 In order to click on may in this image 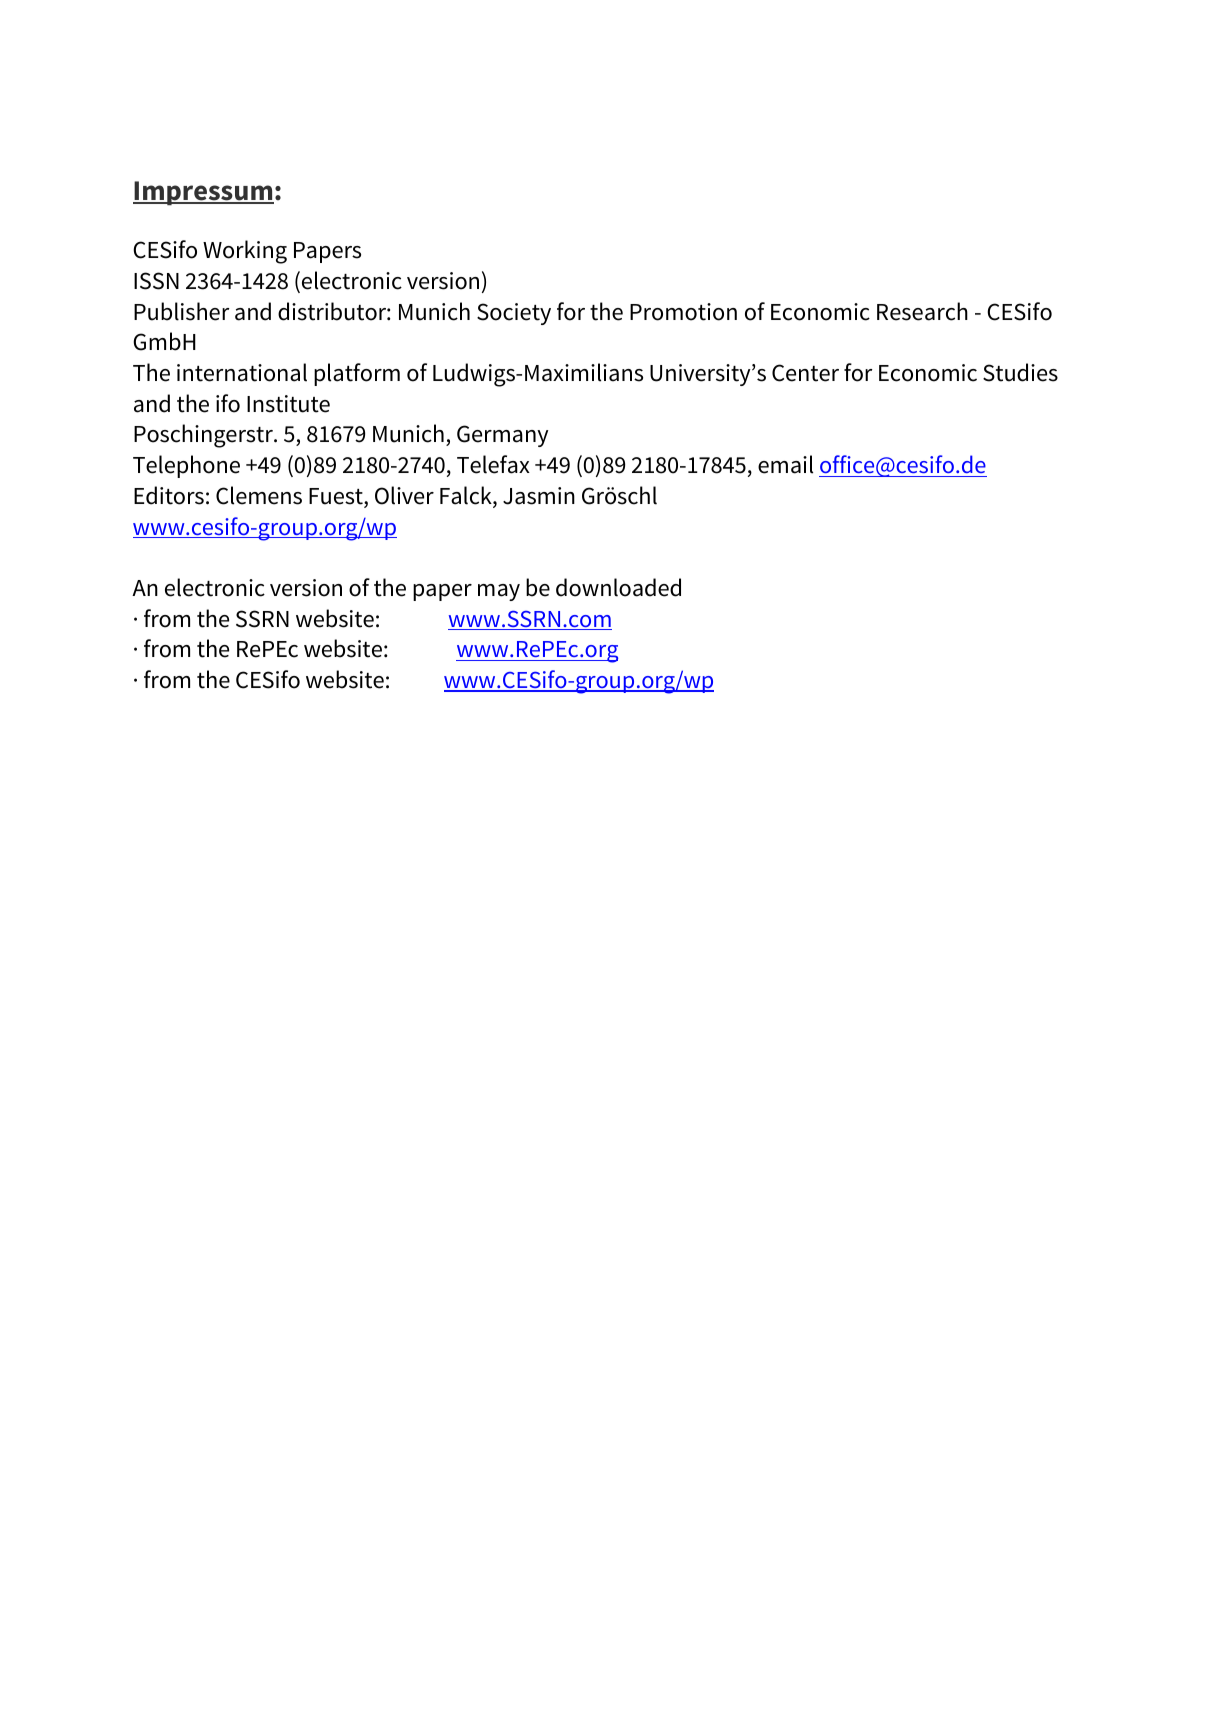, I will do `click(499, 592)`.
